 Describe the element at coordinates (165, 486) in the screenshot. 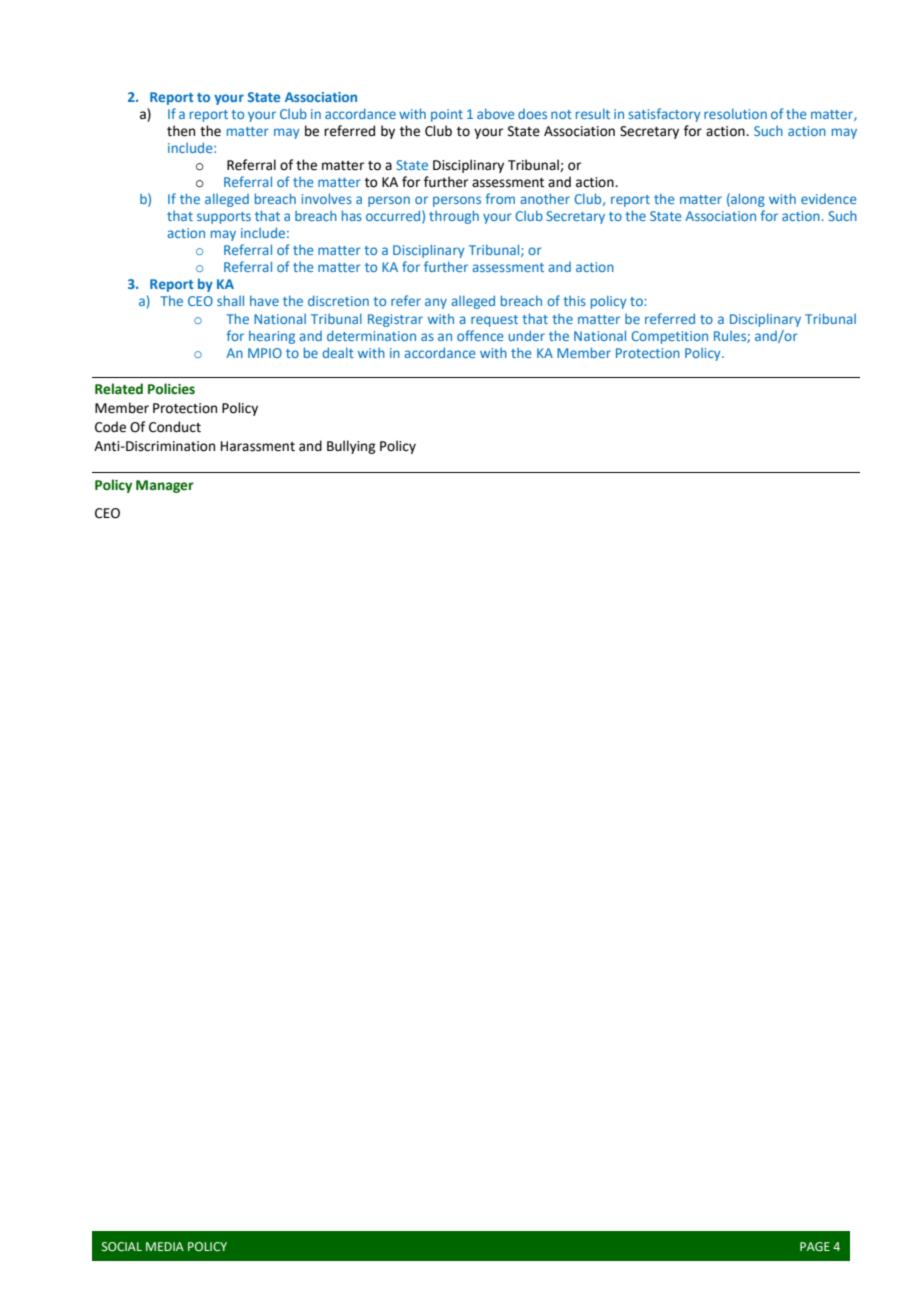

I see `Manager` at that location.
